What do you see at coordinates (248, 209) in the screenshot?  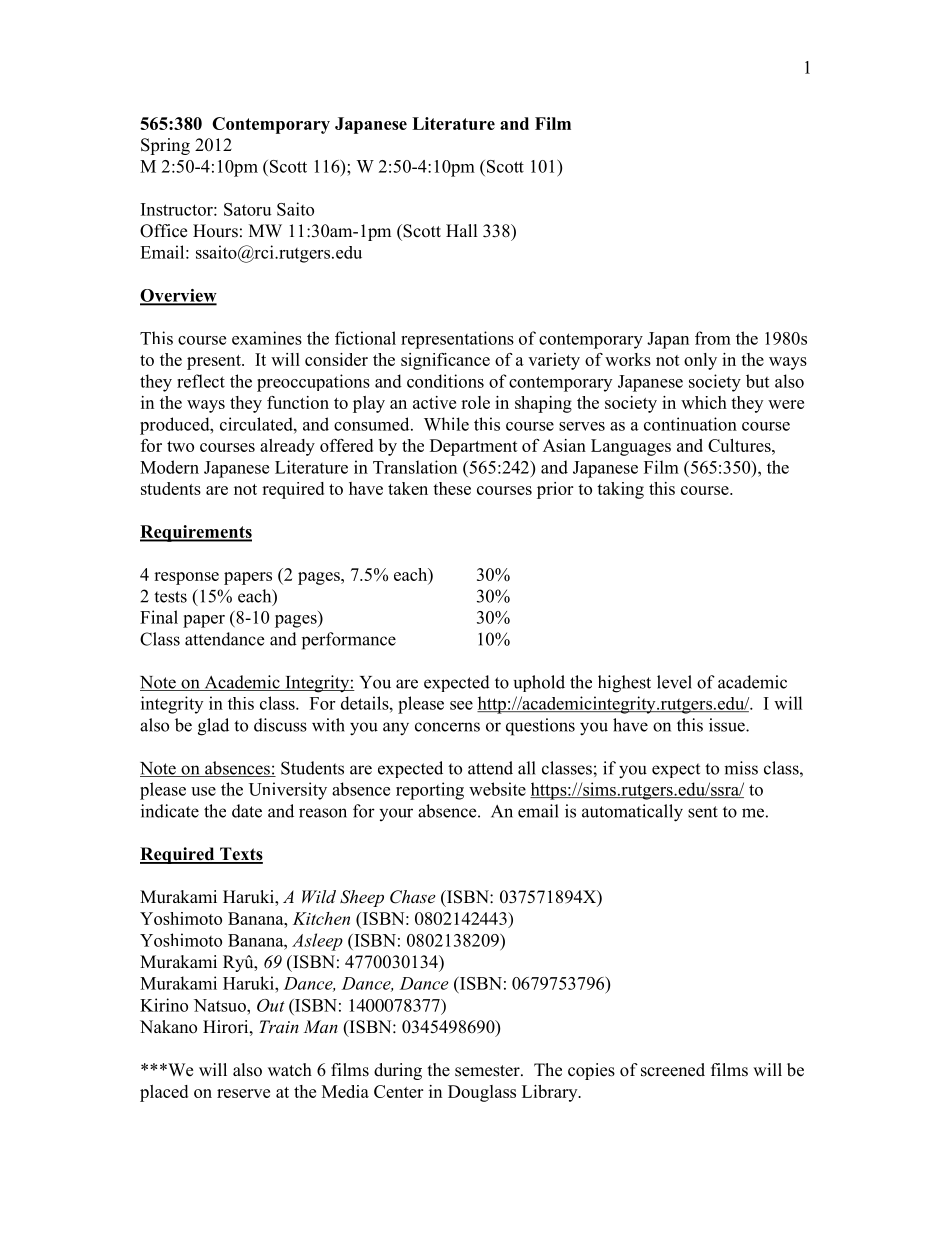 I see `Satoru` at bounding box center [248, 209].
